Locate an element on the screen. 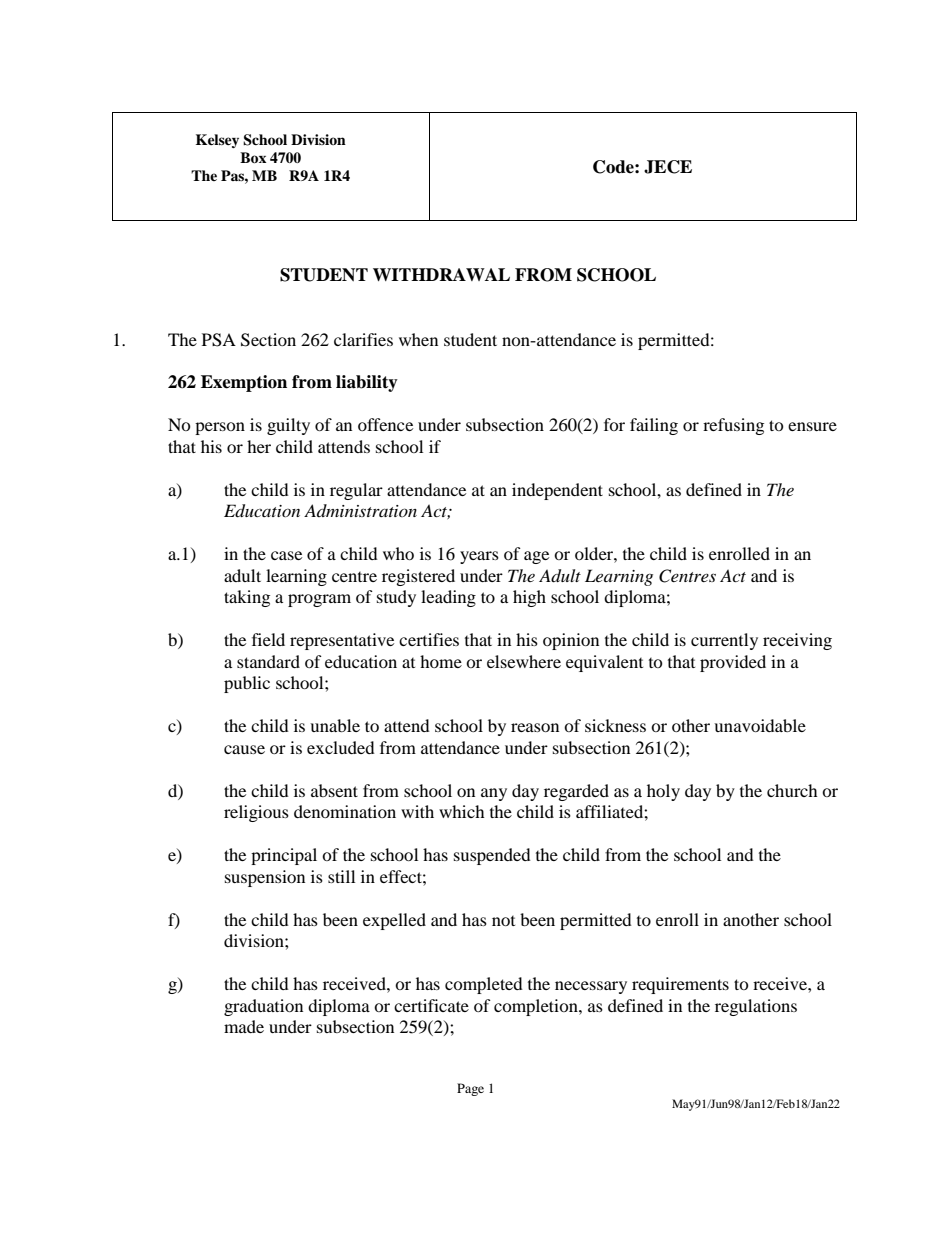  when is located at coordinates (418, 339).
